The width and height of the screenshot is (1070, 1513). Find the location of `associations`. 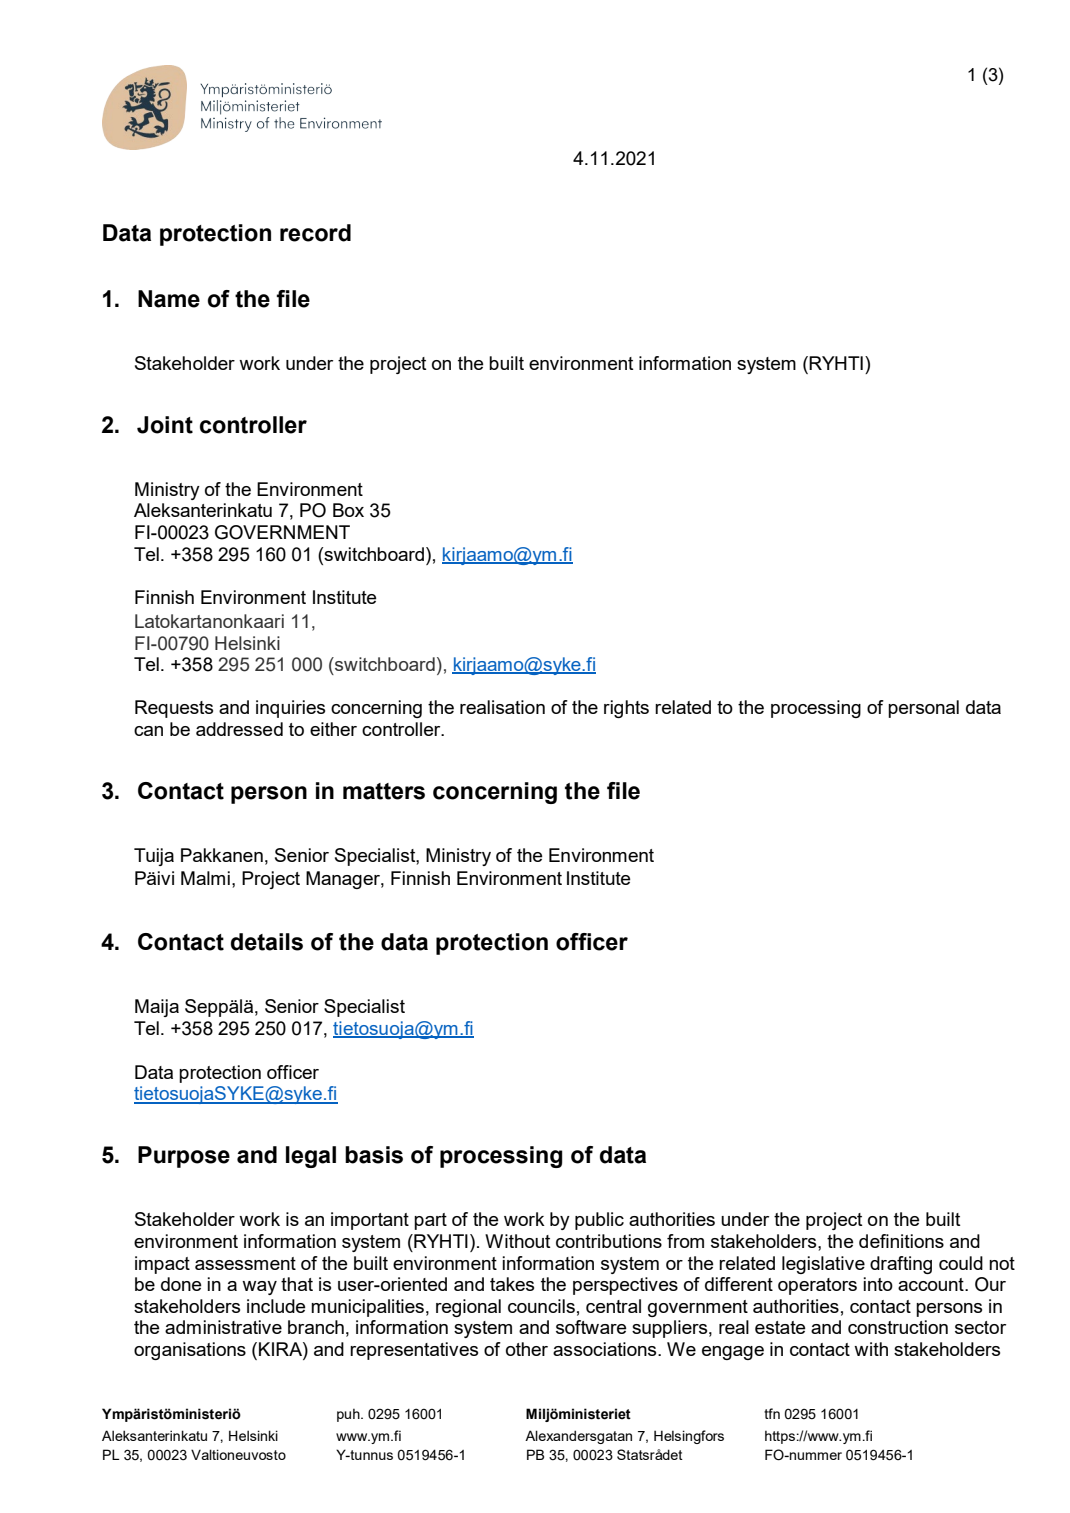

associations is located at coordinates (606, 1349).
